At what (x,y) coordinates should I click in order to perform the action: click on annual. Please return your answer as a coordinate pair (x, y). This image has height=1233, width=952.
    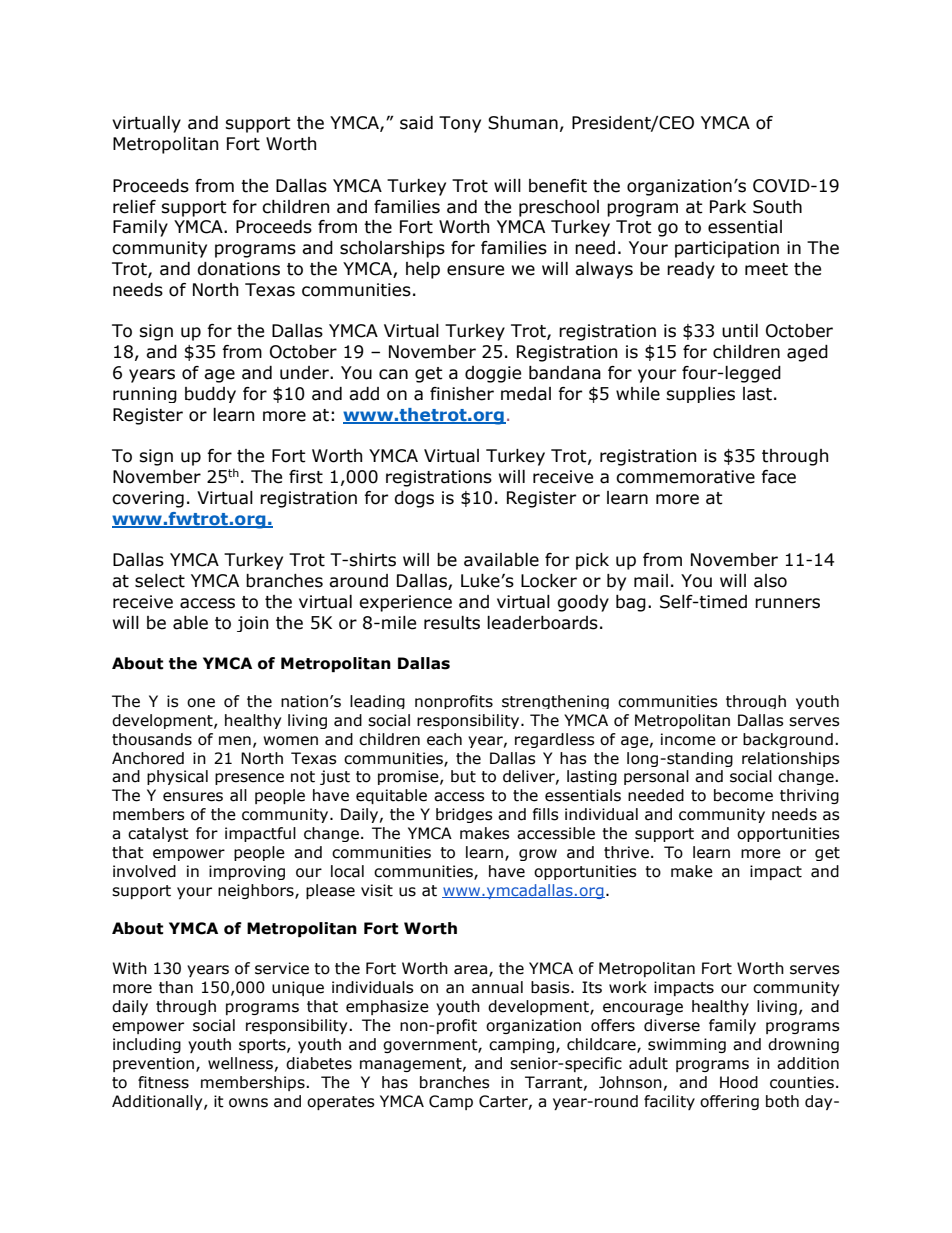
    Looking at the image, I should click on (497, 987).
